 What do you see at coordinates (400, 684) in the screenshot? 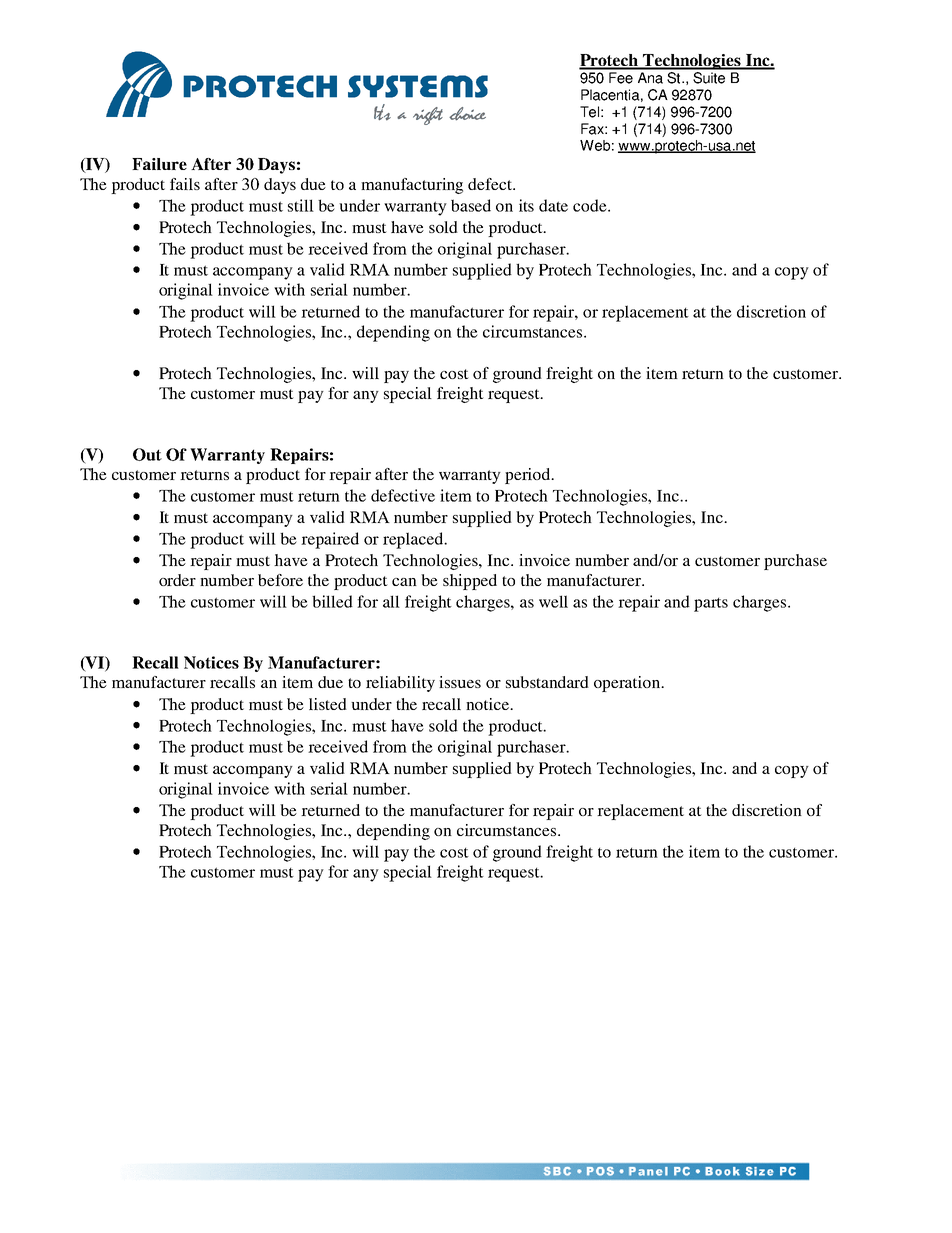
I see `reliability` at bounding box center [400, 684].
